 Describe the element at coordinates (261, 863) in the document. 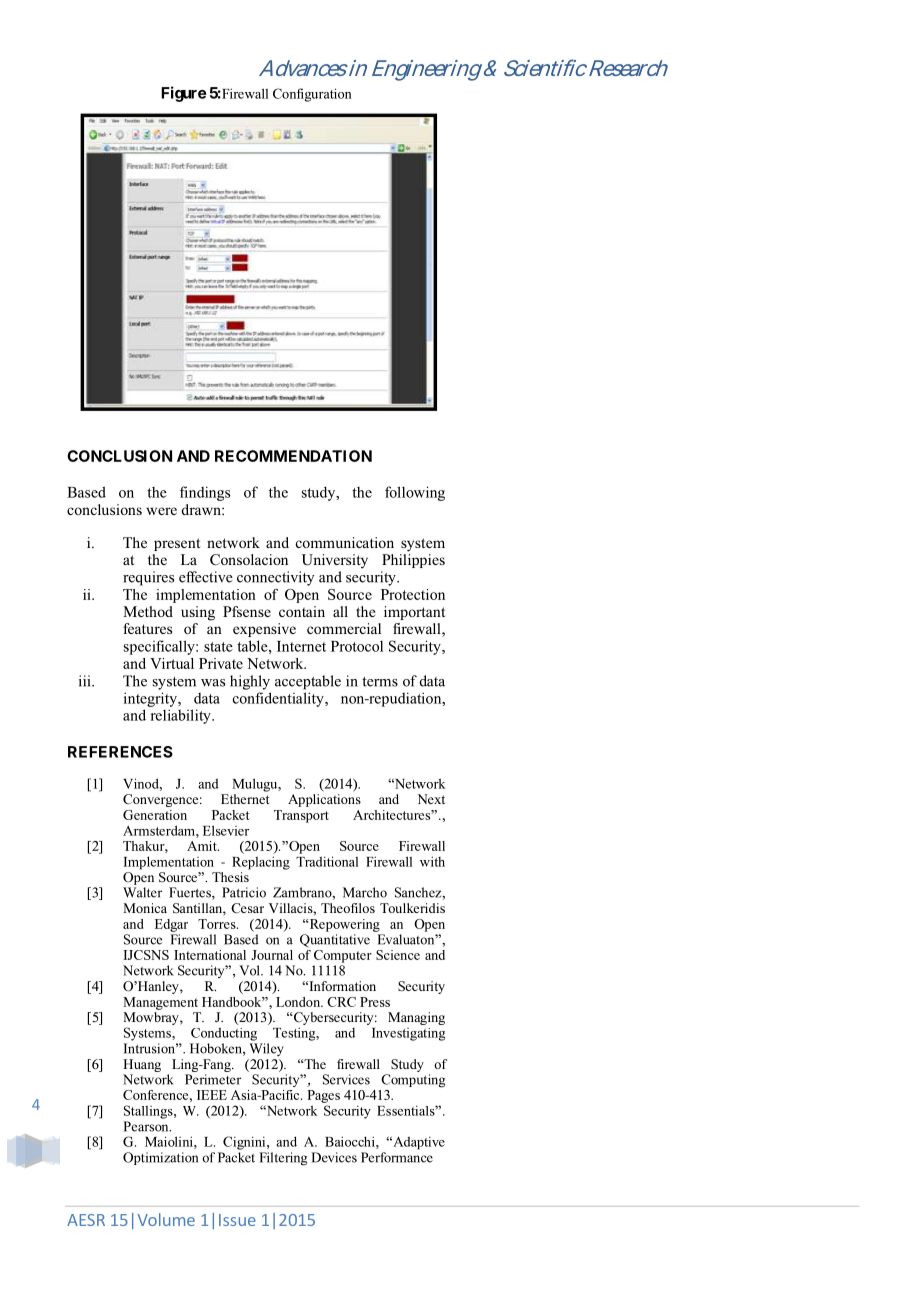

I see `Replacing` at that location.
